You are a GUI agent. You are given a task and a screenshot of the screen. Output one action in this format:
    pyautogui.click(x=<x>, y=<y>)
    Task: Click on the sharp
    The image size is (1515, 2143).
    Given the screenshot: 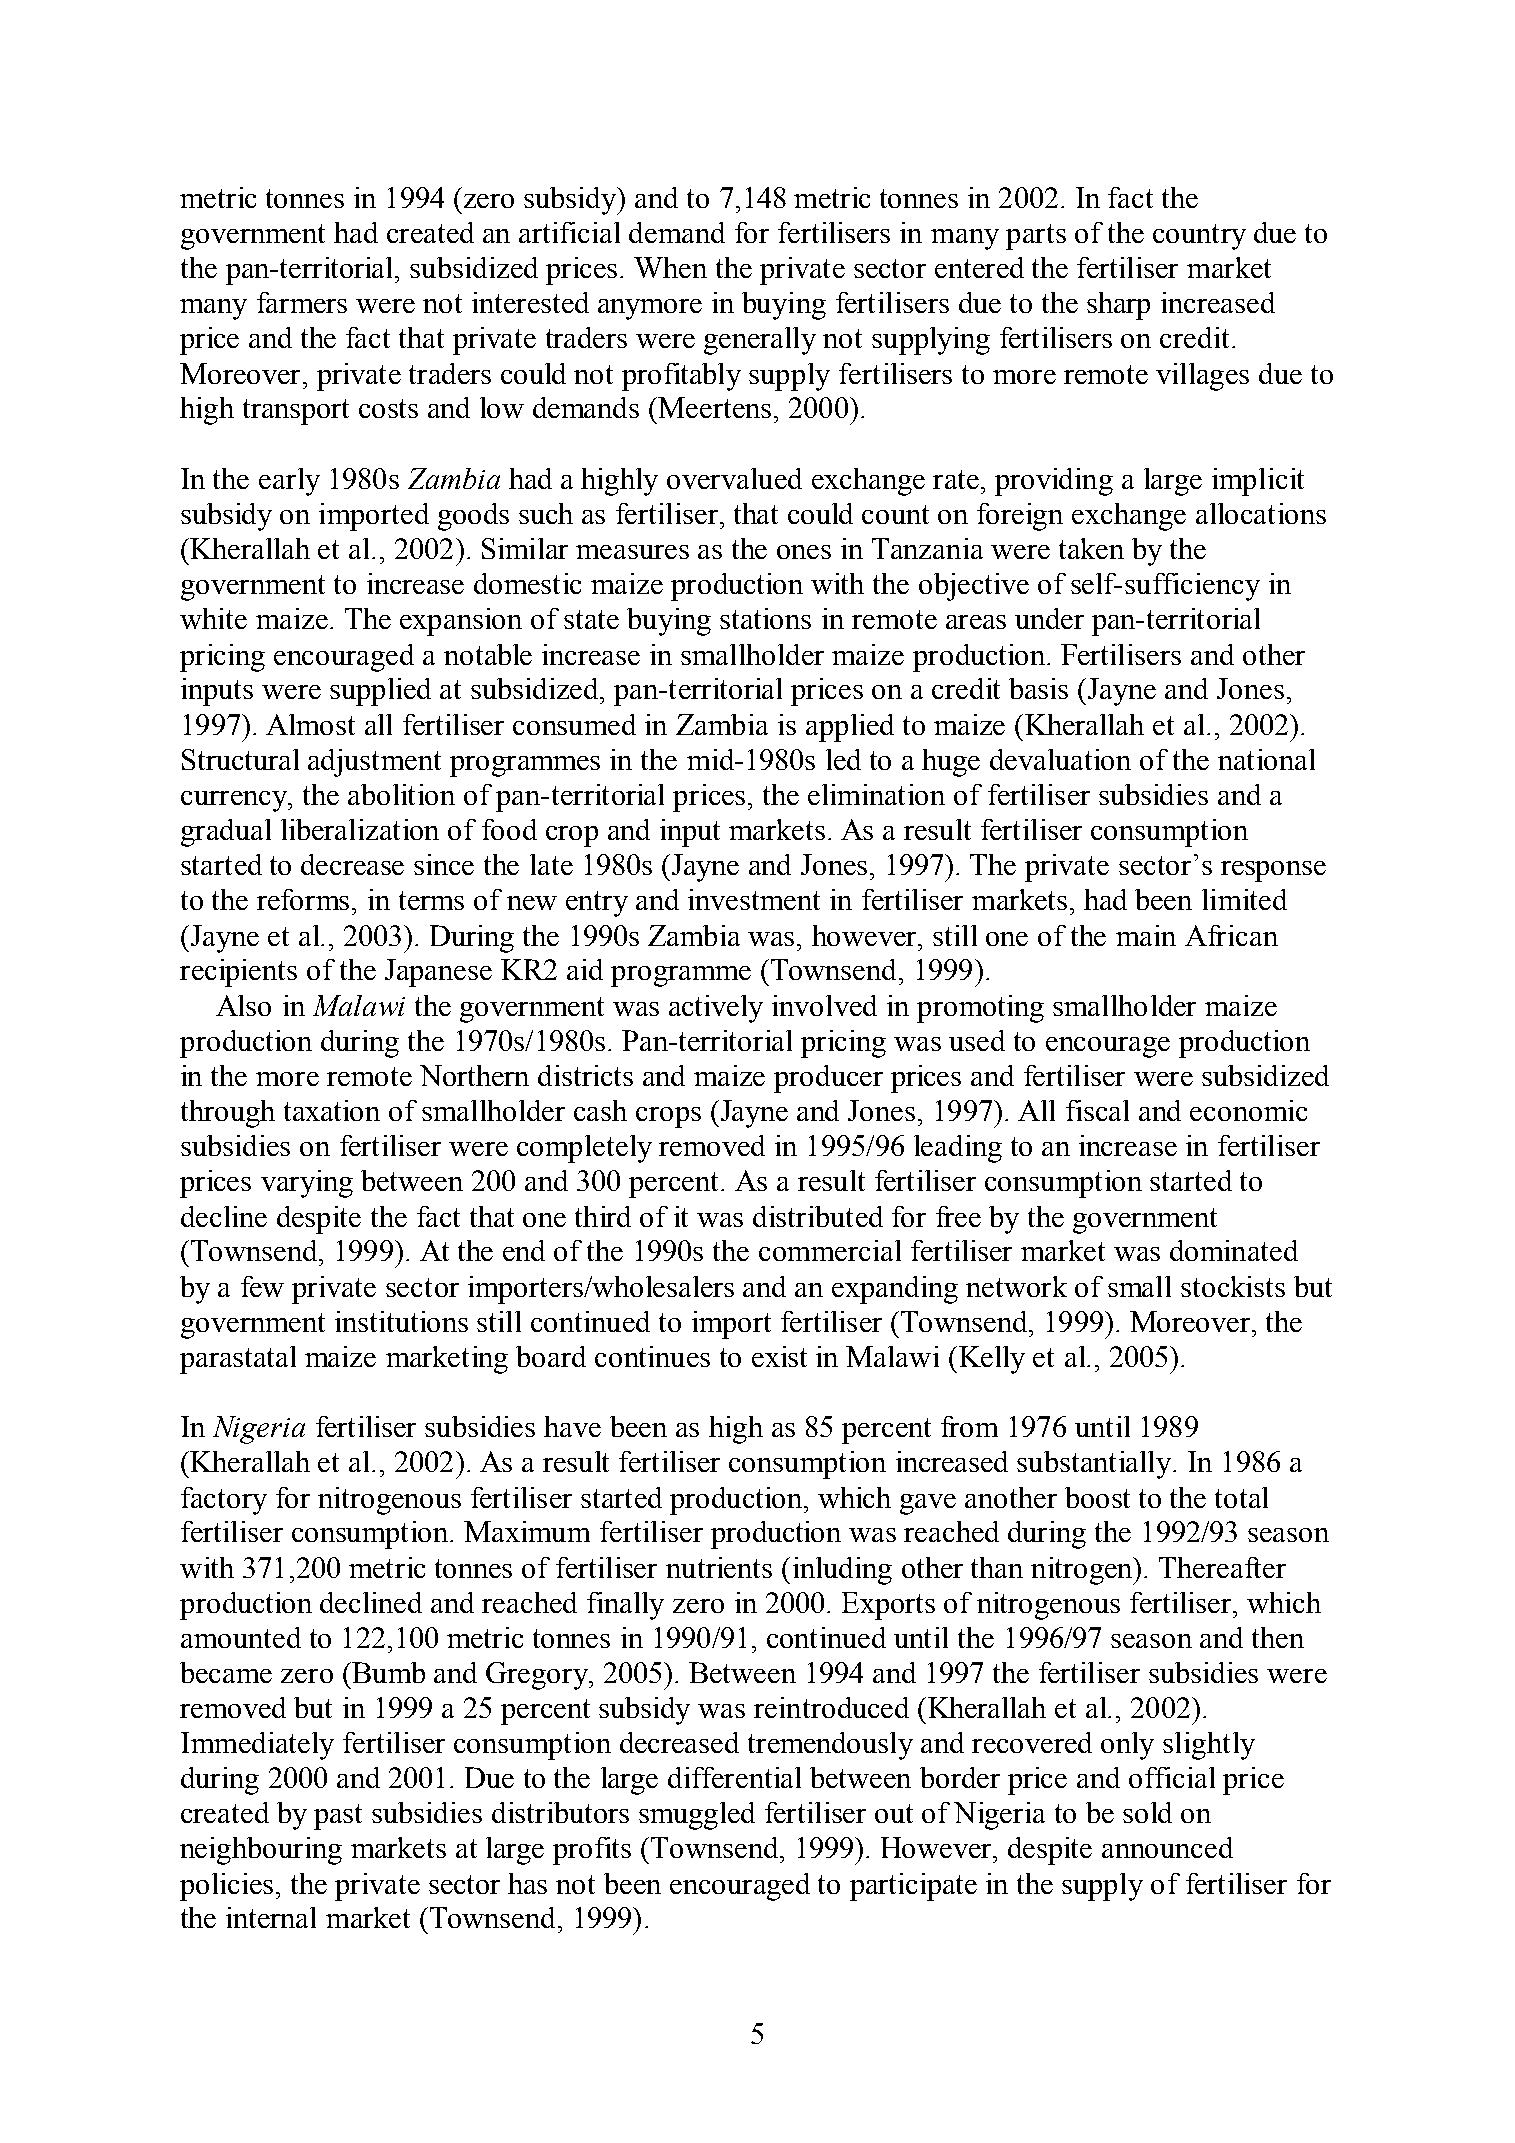 What is the action you would take?
    pyautogui.click(x=1118, y=306)
